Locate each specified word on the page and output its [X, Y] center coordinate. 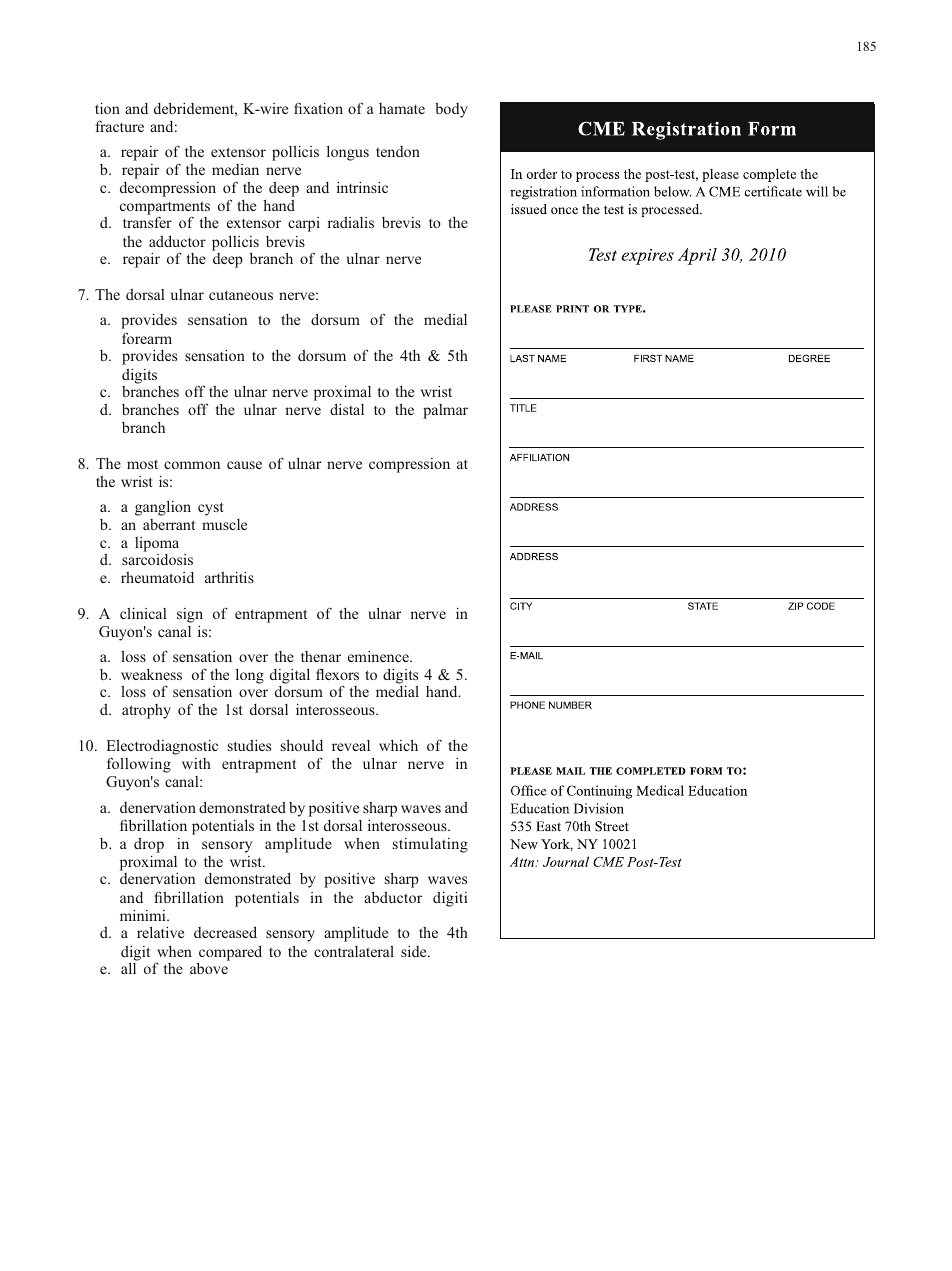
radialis [350, 222]
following [139, 765]
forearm [147, 338]
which [398, 745]
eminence [379, 656]
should [302, 745]
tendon [398, 151]
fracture [120, 126]
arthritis [229, 577]
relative [160, 932]
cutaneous [241, 295]
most [142, 464]
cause [244, 465]
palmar [445, 411]
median [235, 169]
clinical [143, 613]
